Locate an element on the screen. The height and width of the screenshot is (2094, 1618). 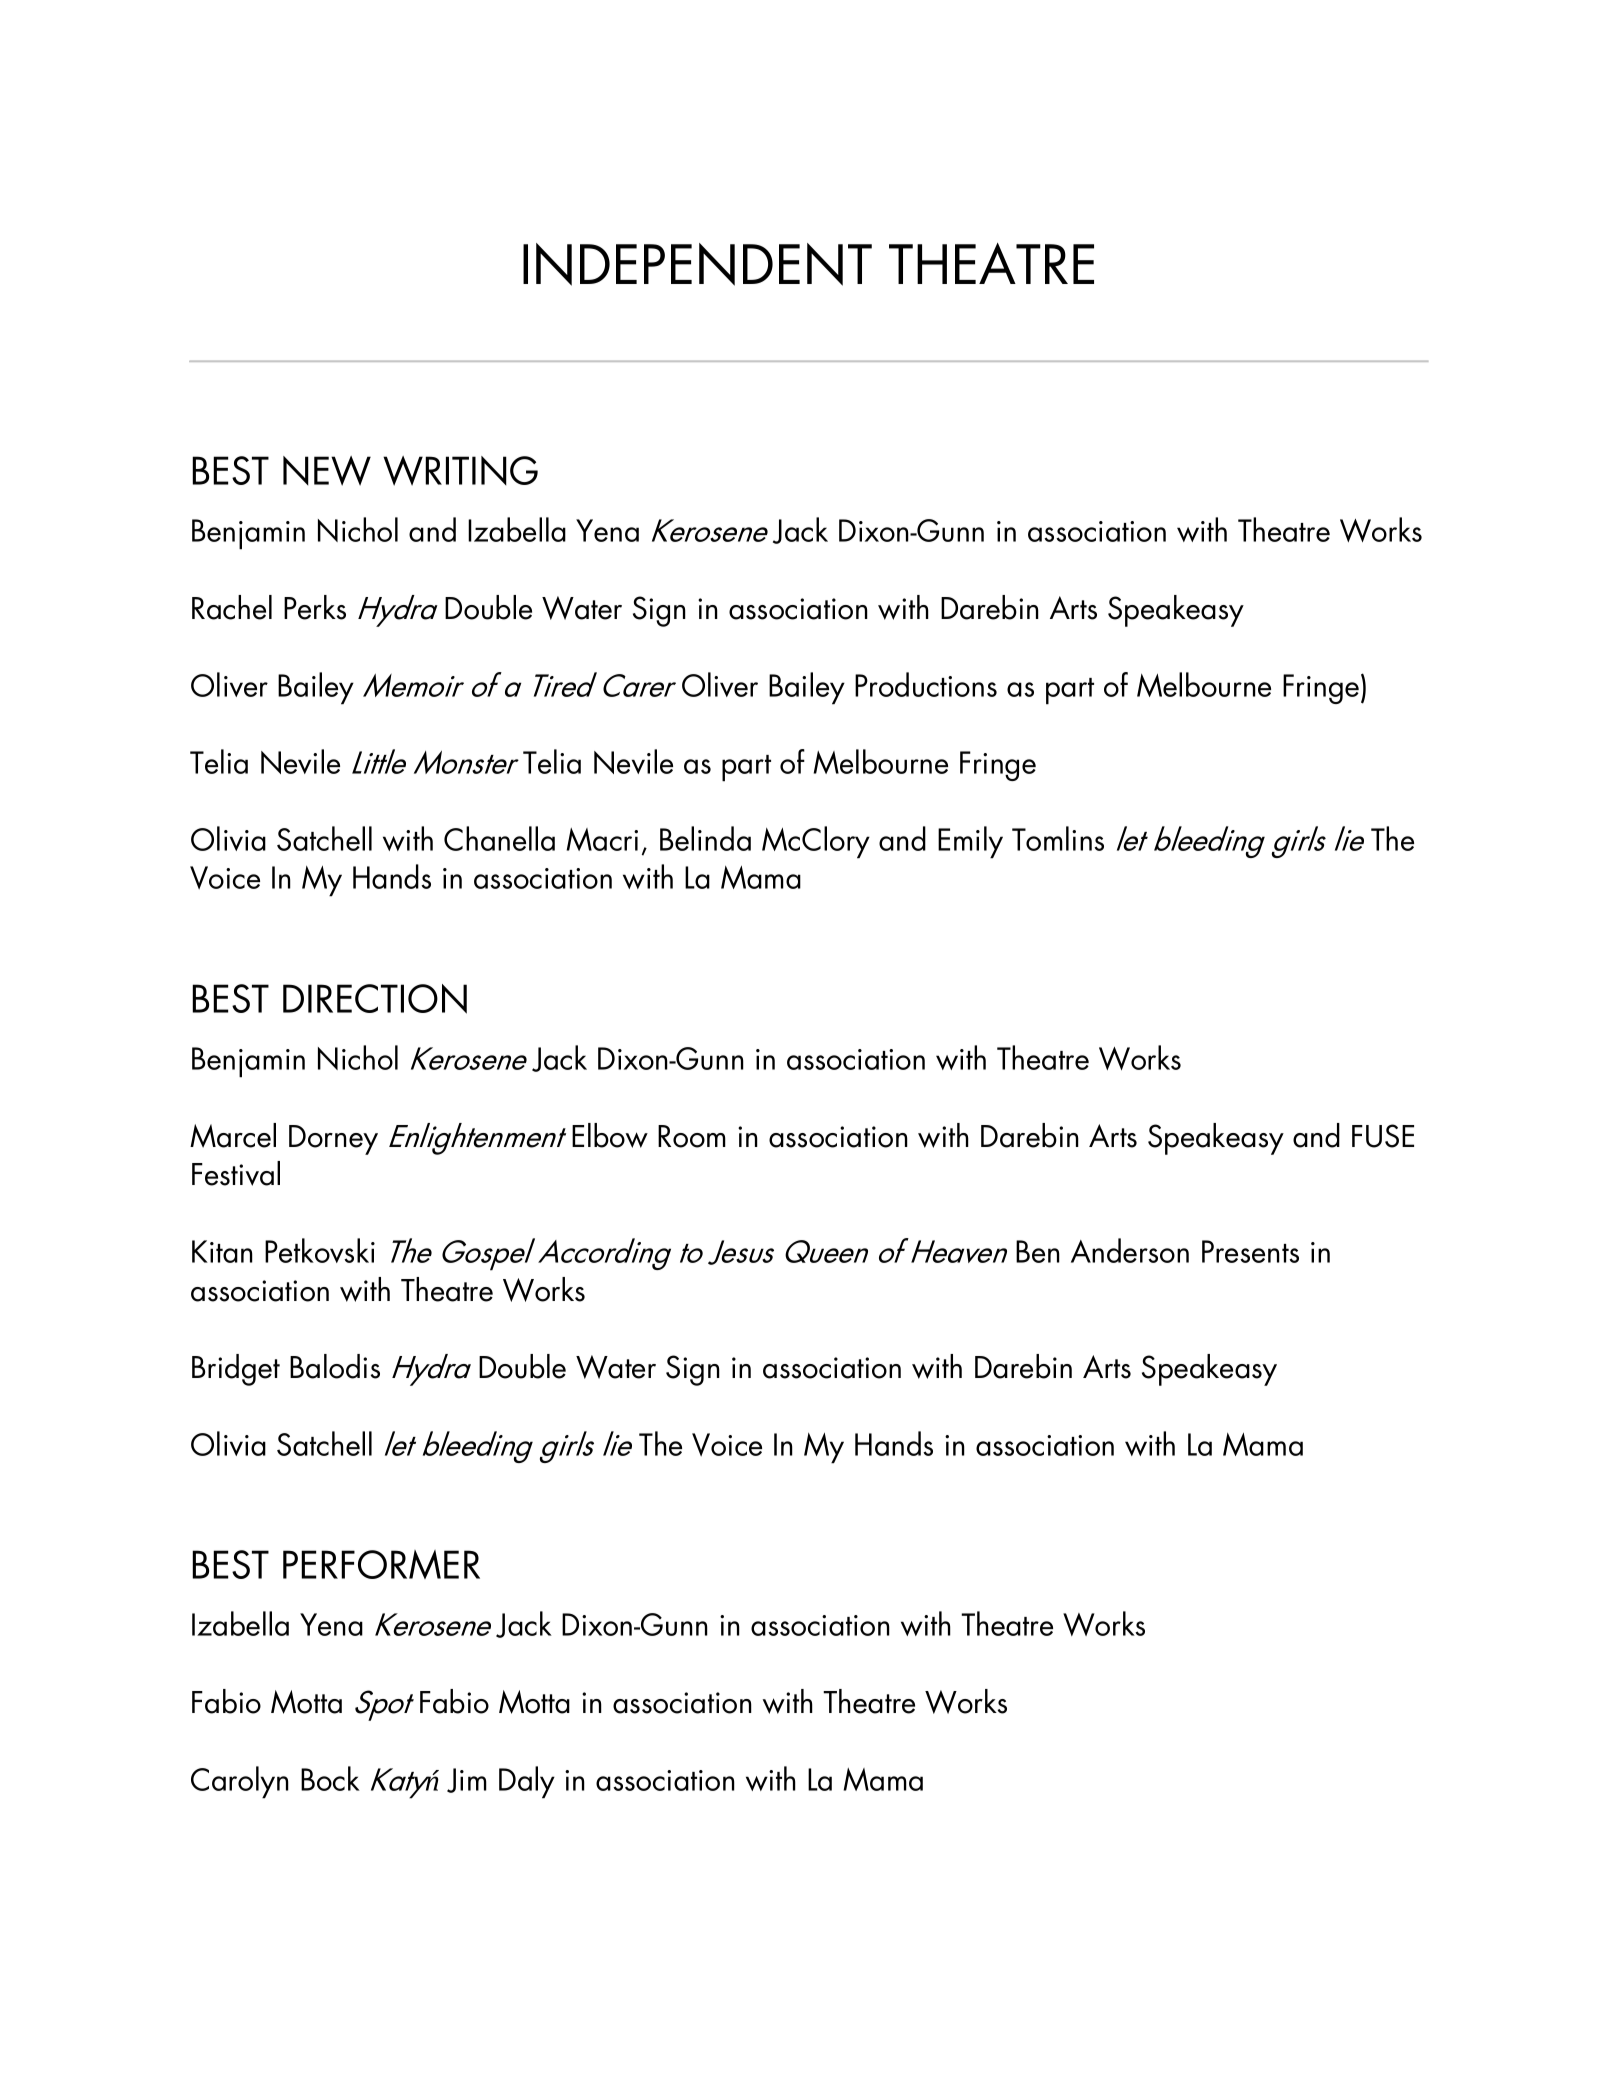
Room is located at coordinates (692, 1136).
